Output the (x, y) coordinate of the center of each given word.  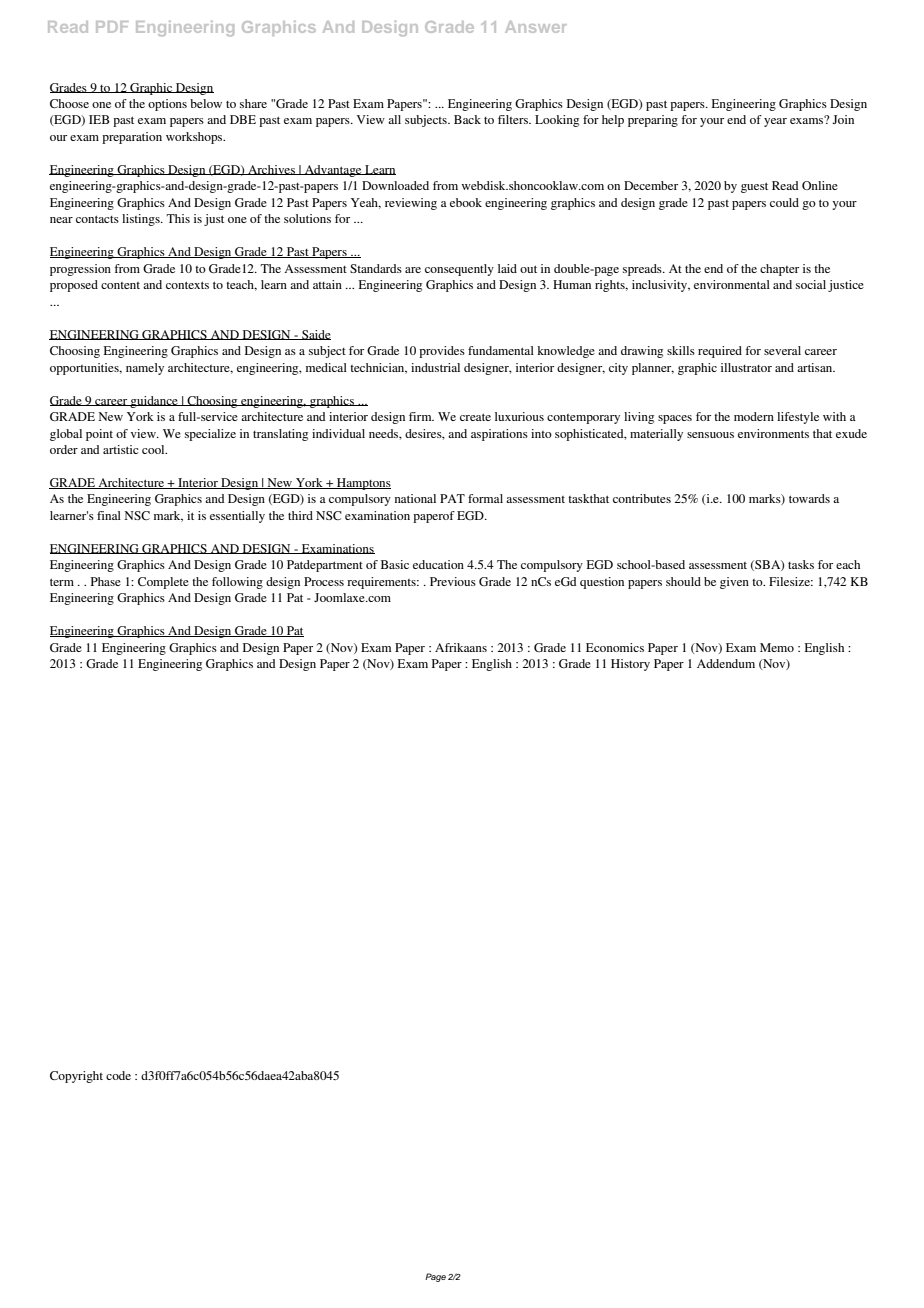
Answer (536, 27)
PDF (112, 27)
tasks (801, 564)
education (438, 564)
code (118, 1075)
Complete (163, 583)
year (775, 122)
